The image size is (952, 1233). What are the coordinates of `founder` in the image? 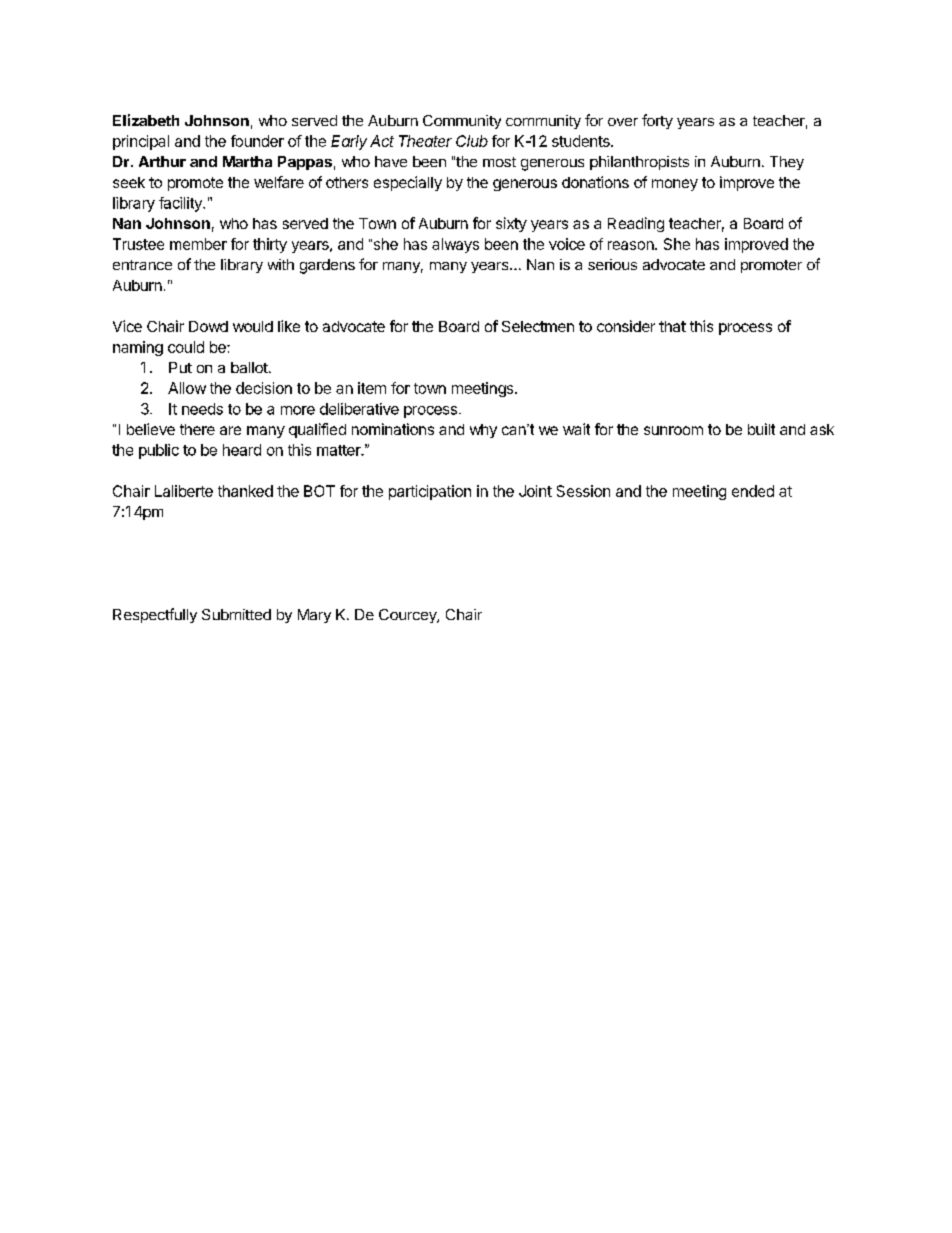 It's located at (257, 141).
